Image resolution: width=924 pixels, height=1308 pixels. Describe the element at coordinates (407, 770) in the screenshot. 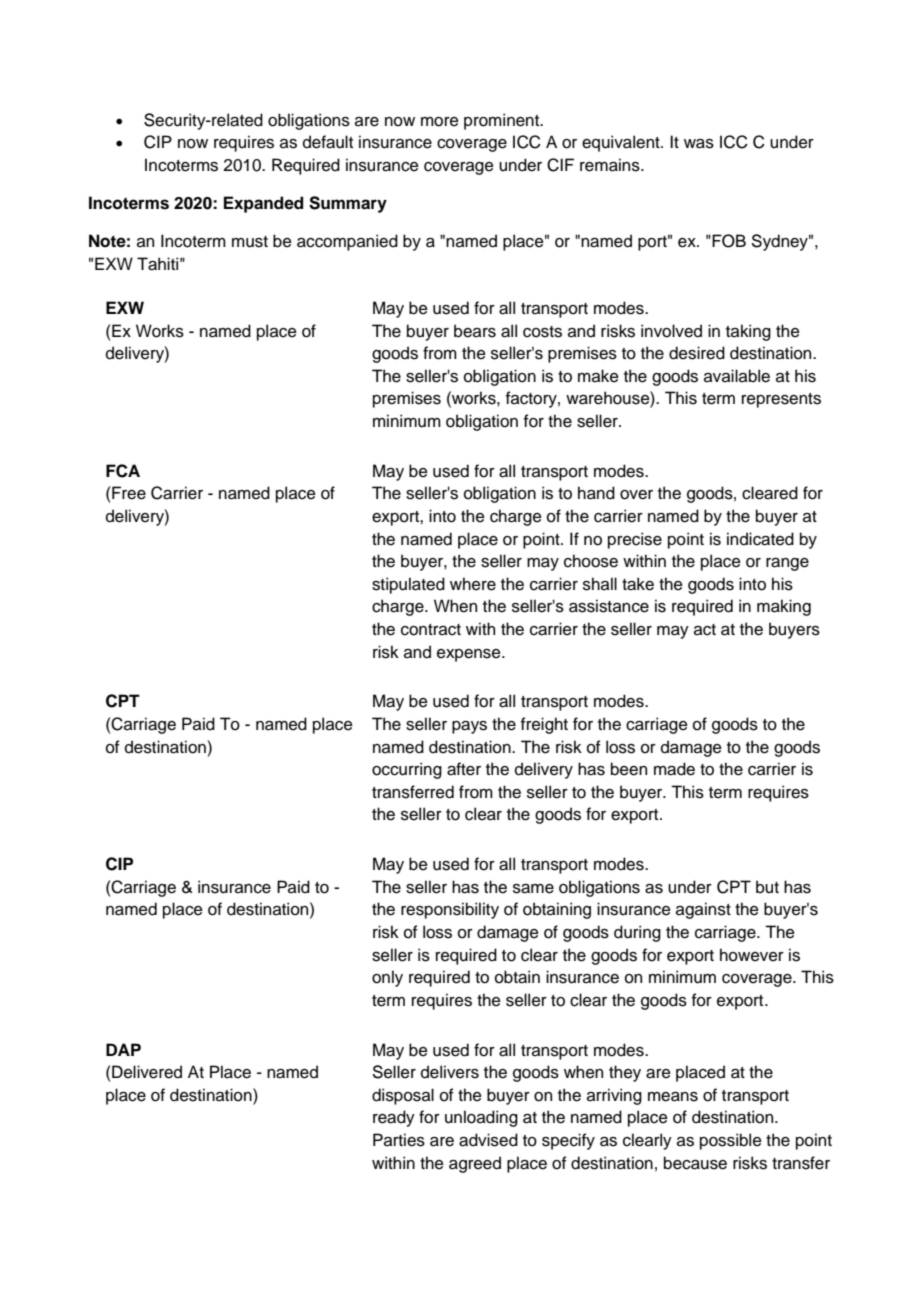

I see `occurring` at that location.
